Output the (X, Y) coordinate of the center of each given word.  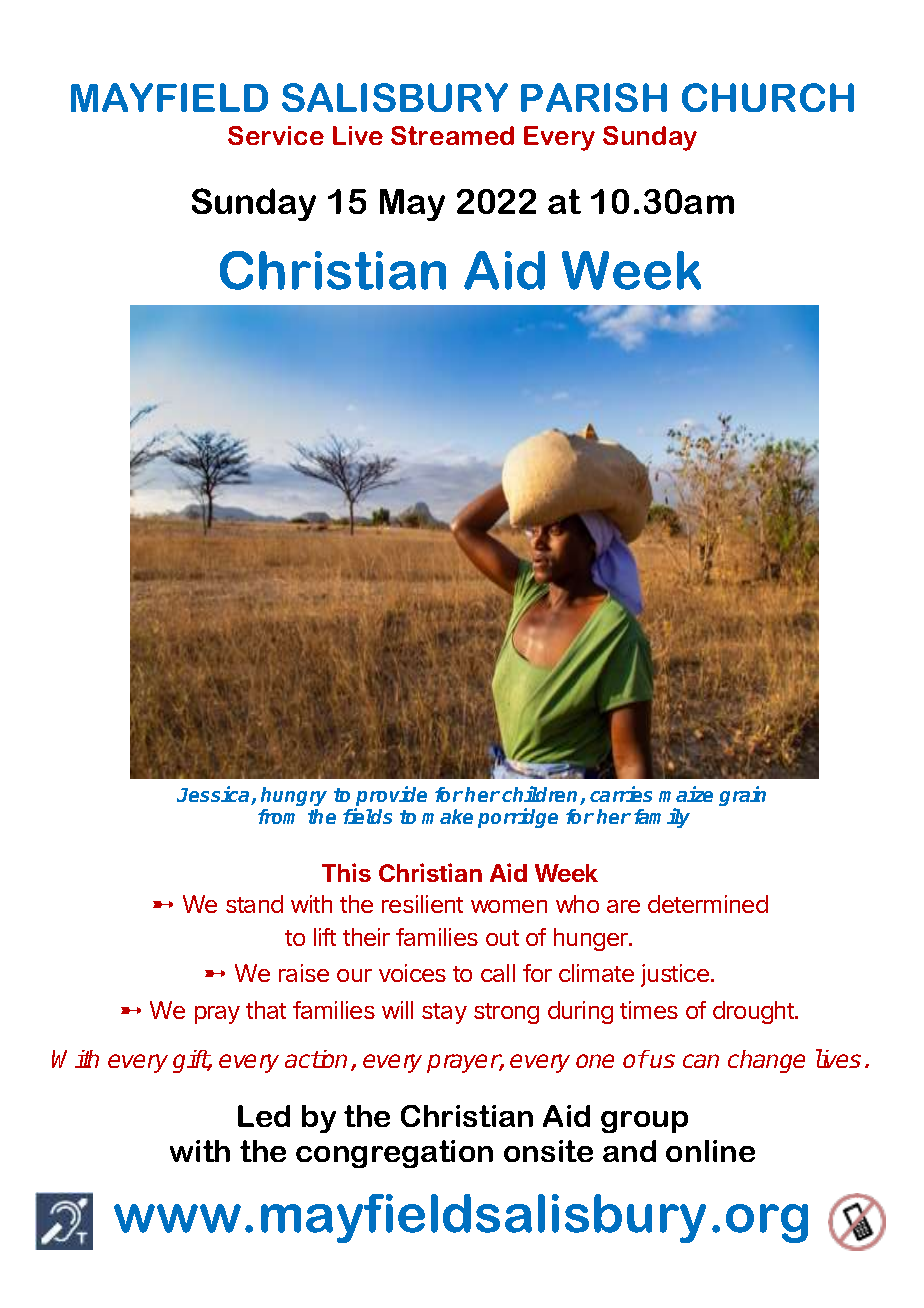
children (541, 795)
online (710, 1151)
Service (276, 135)
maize (686, 794)
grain (742, 796)
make (447, 816)
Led (264, 1116)
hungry (294, 796)
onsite (548, 1151)
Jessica (214, 795)
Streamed (452, 135)
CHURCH (768, 97)
